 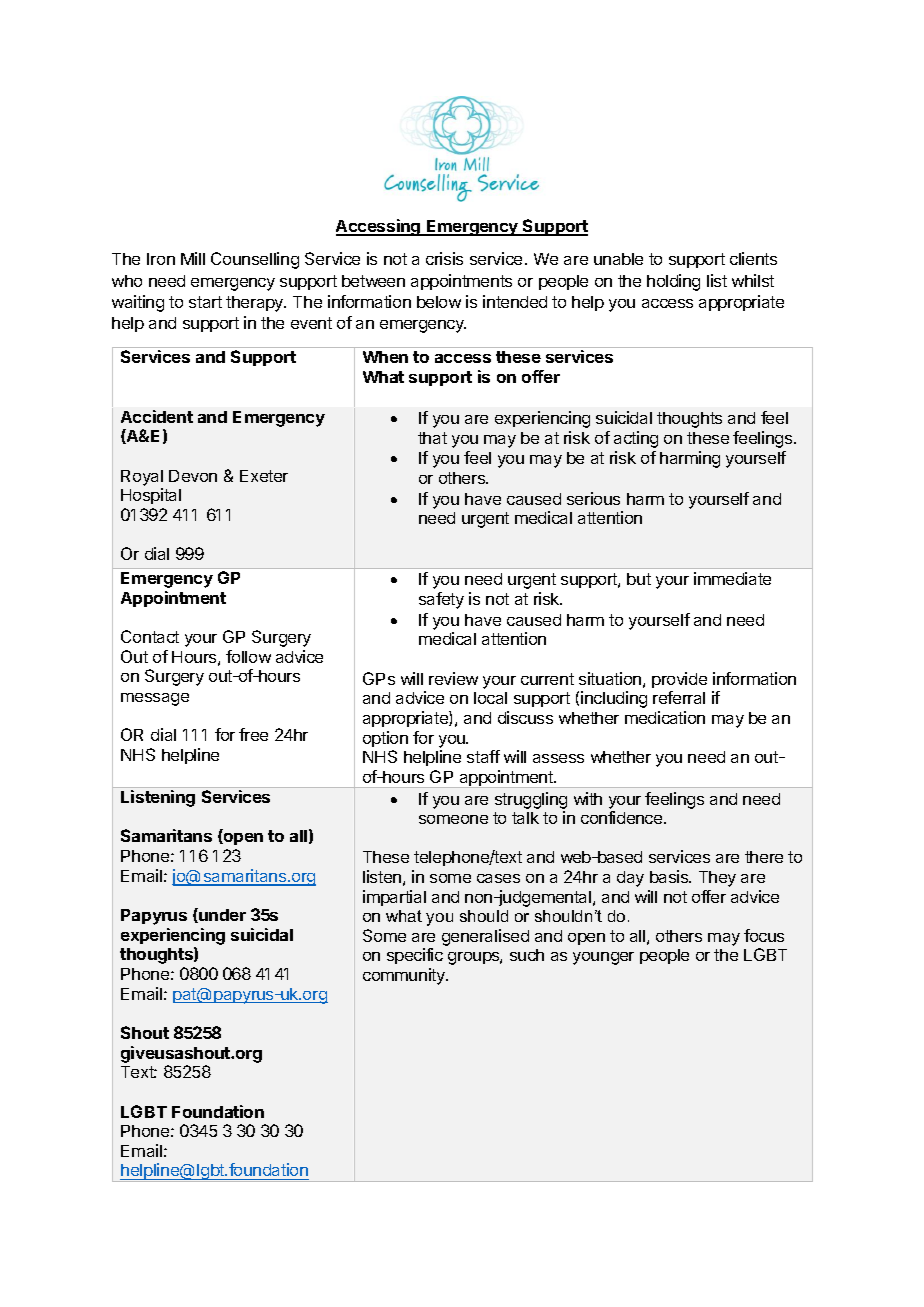 I want to click on start, so click(x=205, y=302).
